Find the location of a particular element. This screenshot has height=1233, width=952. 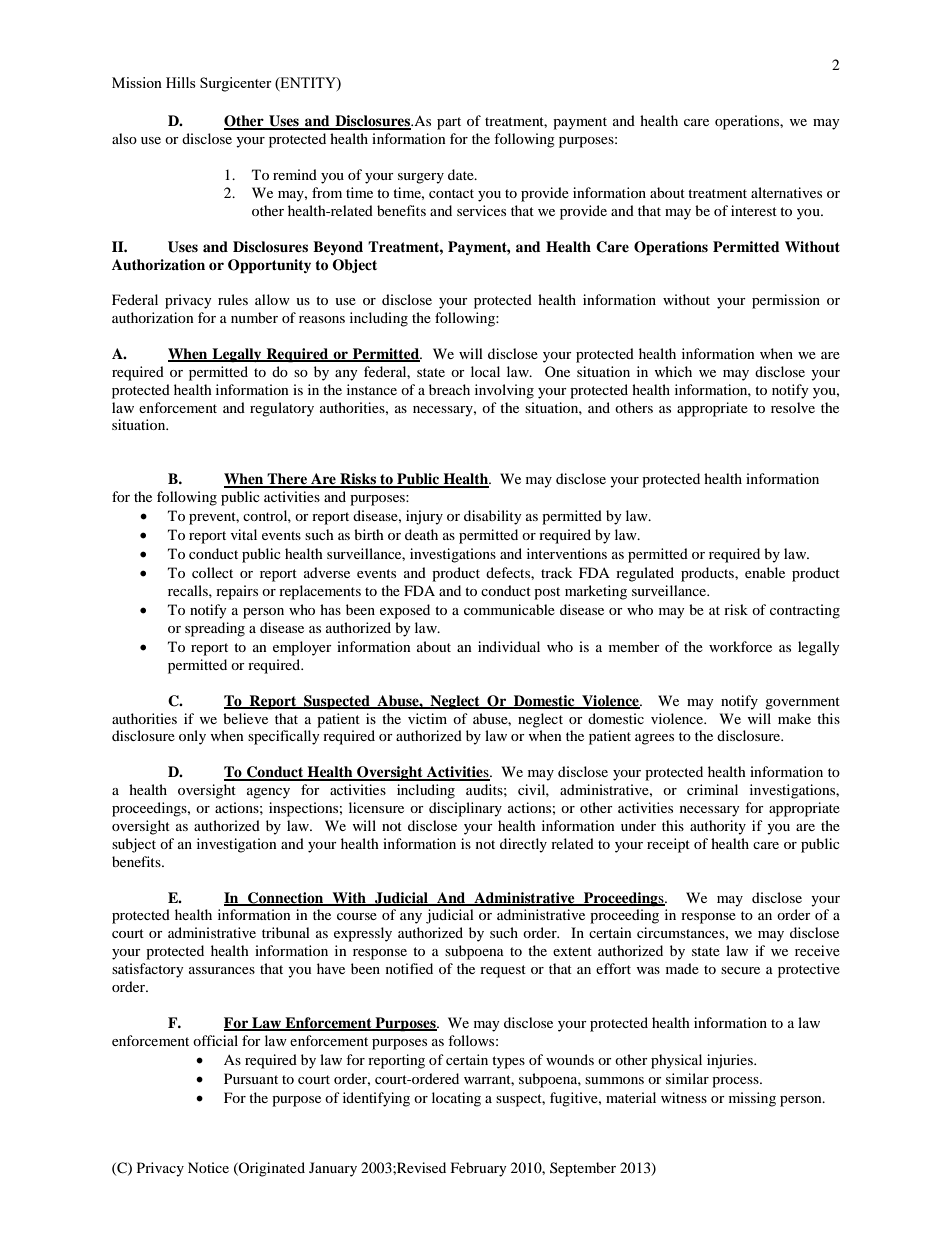

alternatives is located at coordinates (786, 192).
